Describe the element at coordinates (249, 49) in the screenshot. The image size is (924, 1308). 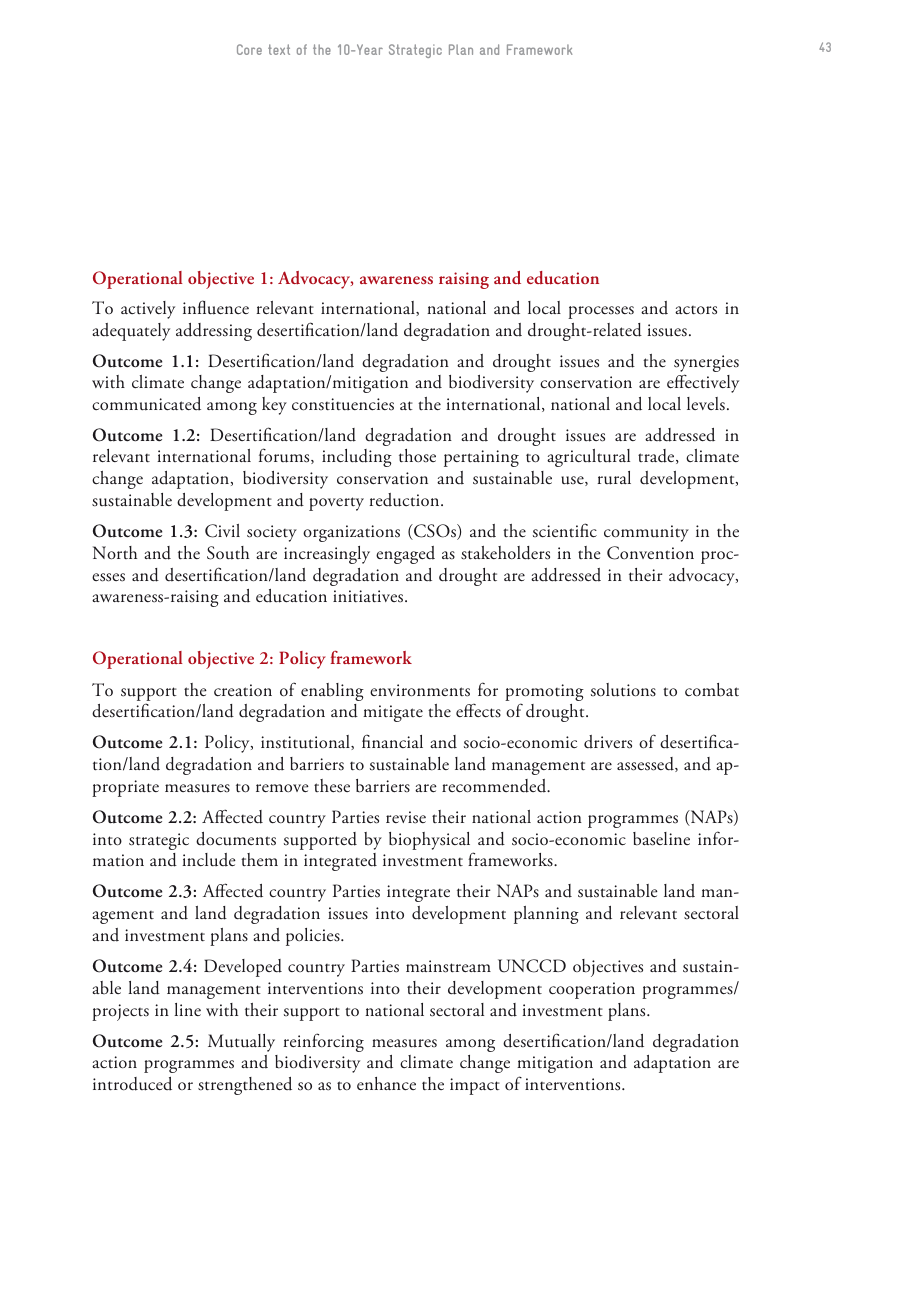
I see `Core` at that location.
